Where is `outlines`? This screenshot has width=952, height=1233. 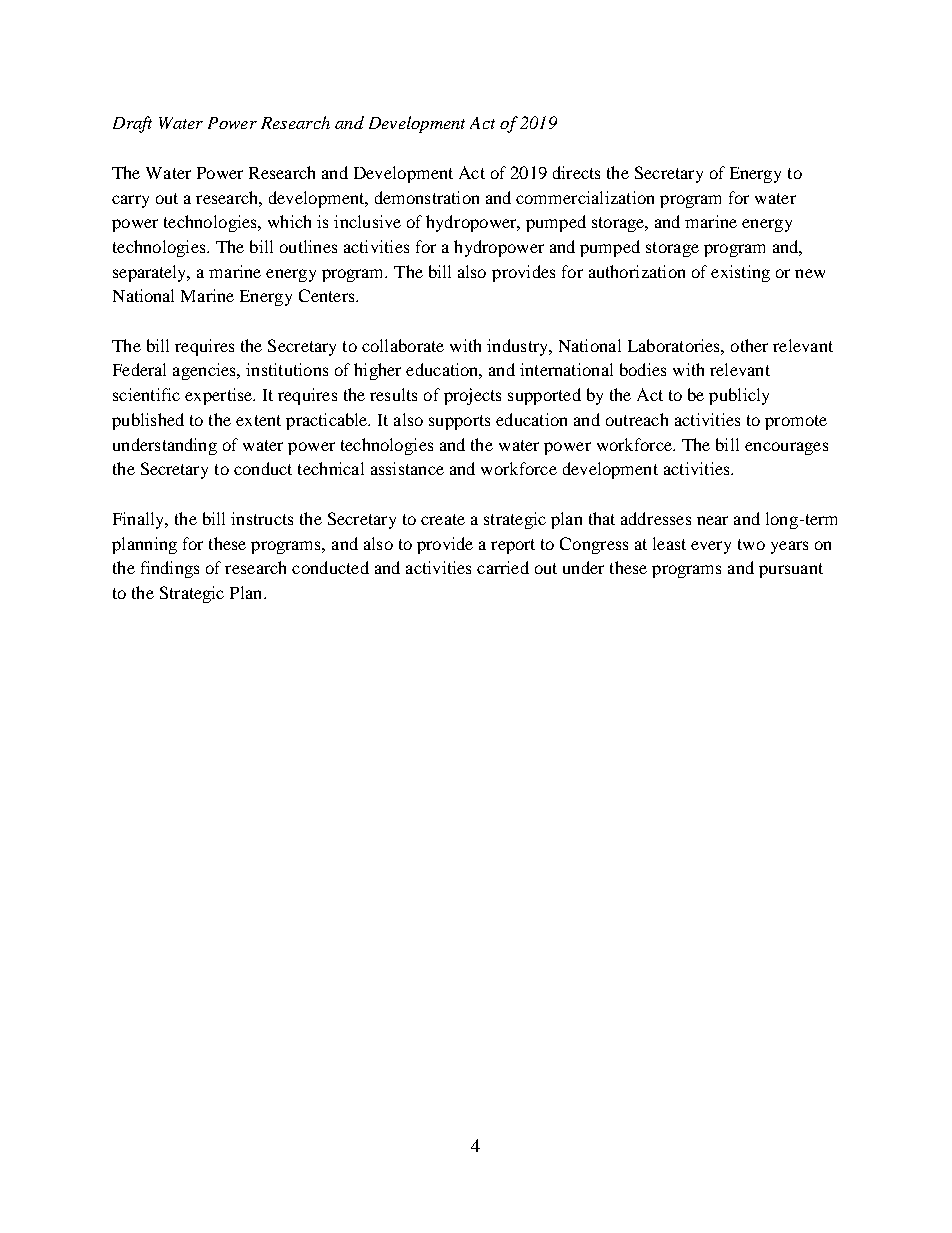 outlines is located at coordinates (308, 246).
